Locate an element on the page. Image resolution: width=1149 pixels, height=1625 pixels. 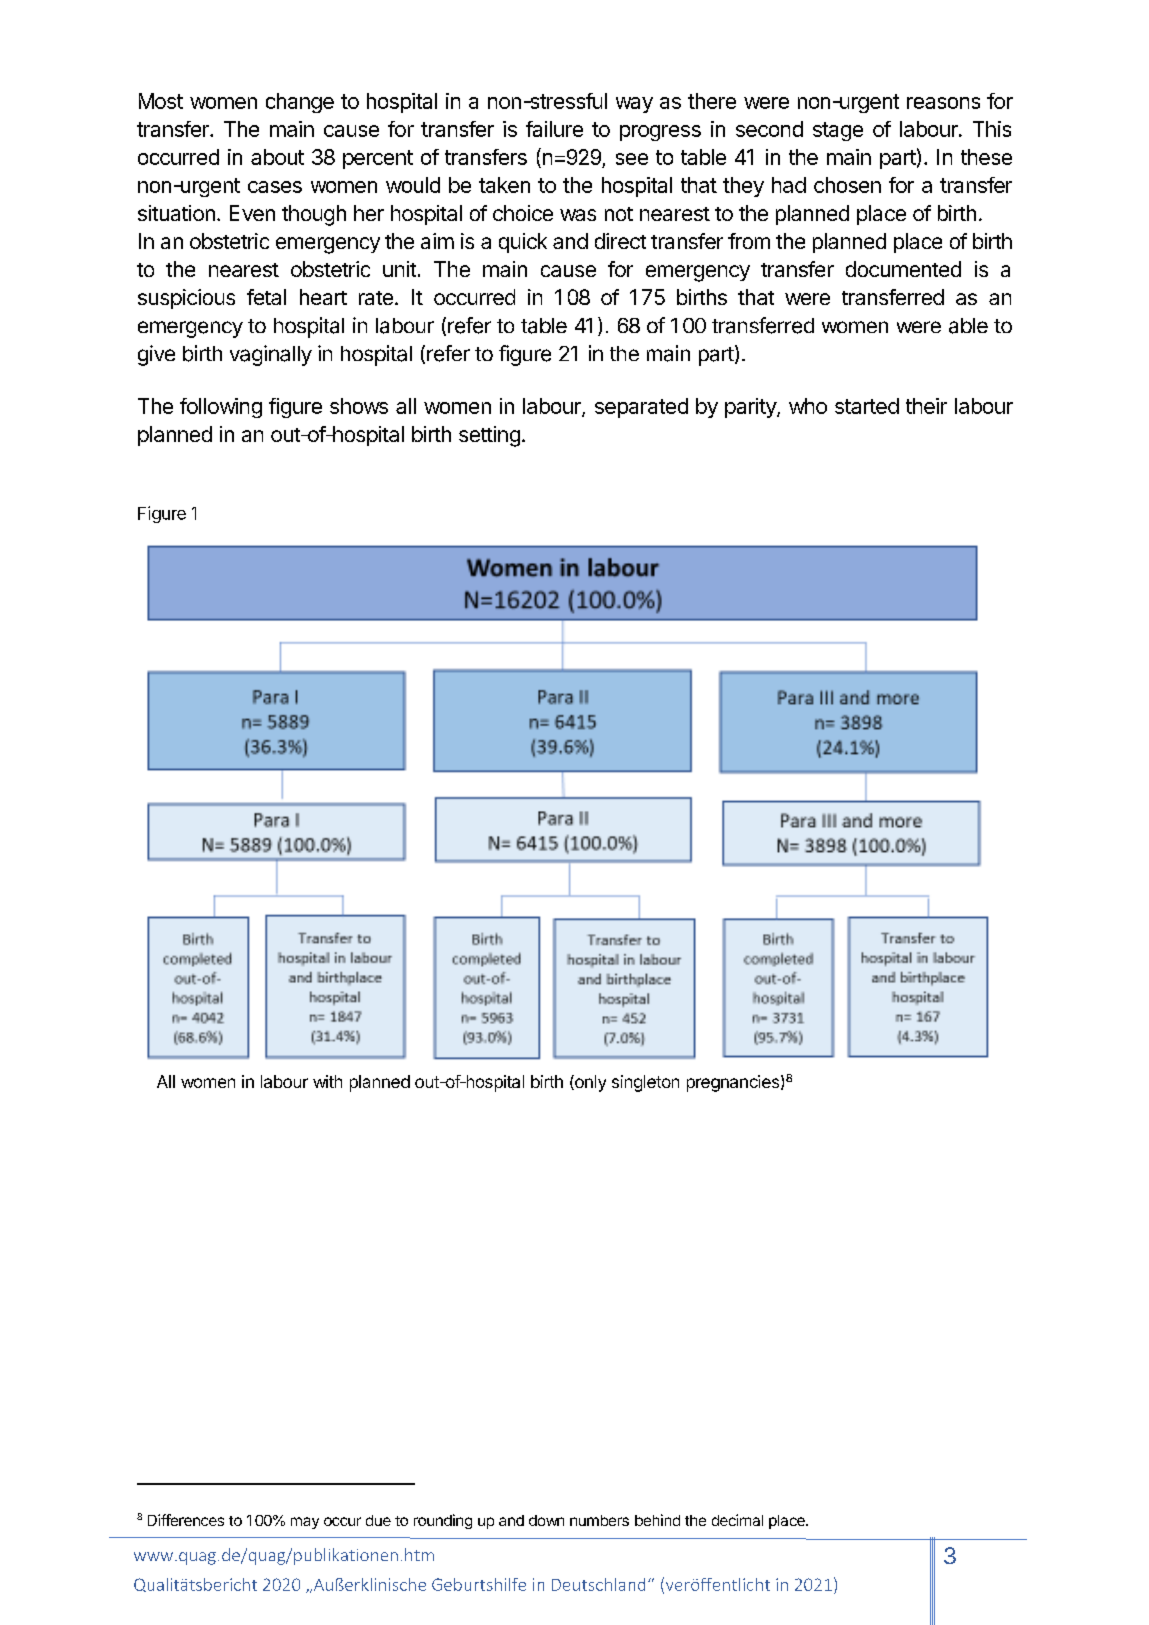
may is located at coordinates (305, 1523).
